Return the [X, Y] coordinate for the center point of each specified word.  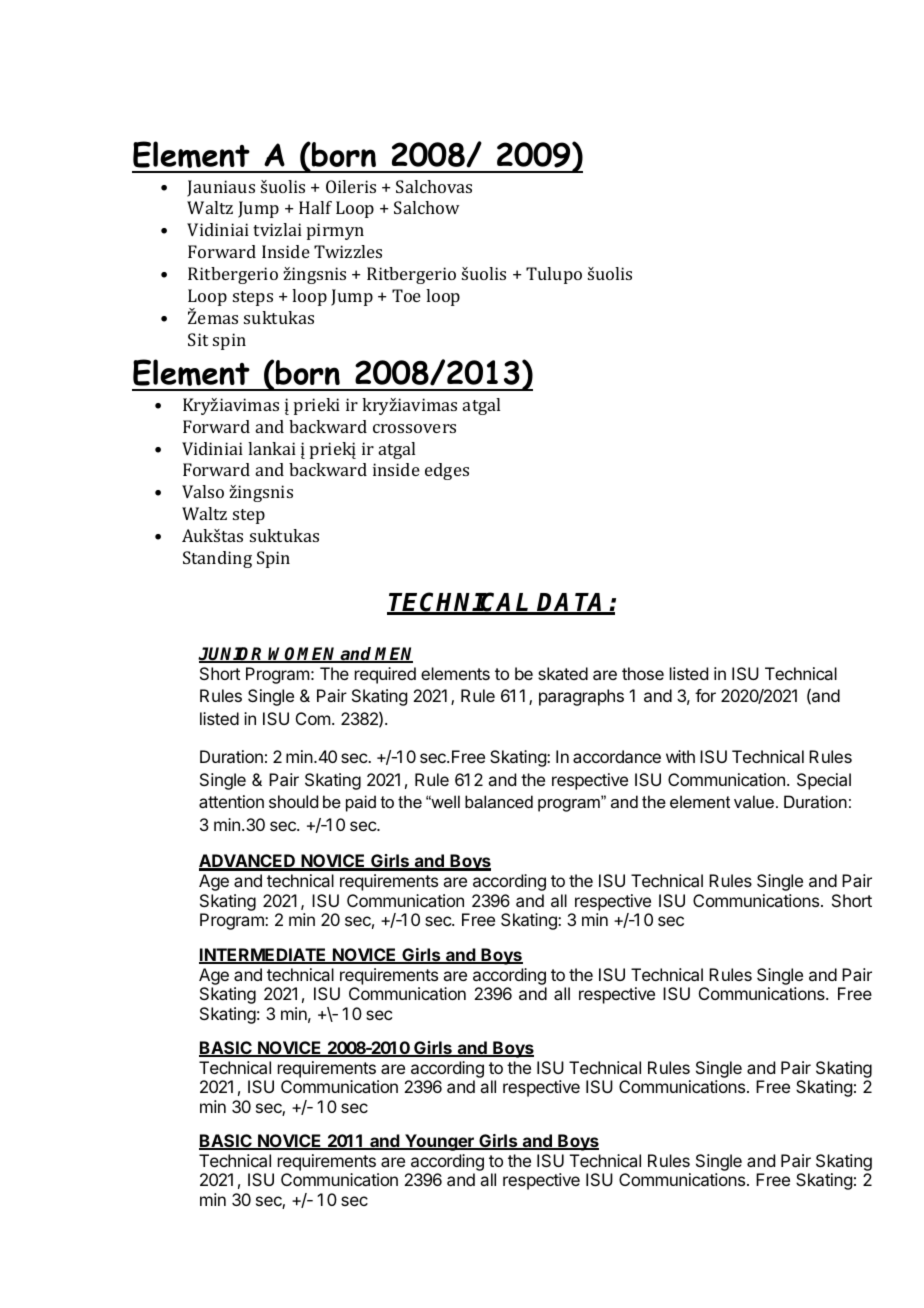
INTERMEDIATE [264, 956]
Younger [439, 1142]
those [643, 673]
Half [315, 207]
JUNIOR [232, 655]
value [754, 801]
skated [563, 673]
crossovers [414, 428]
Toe [406, 295]
